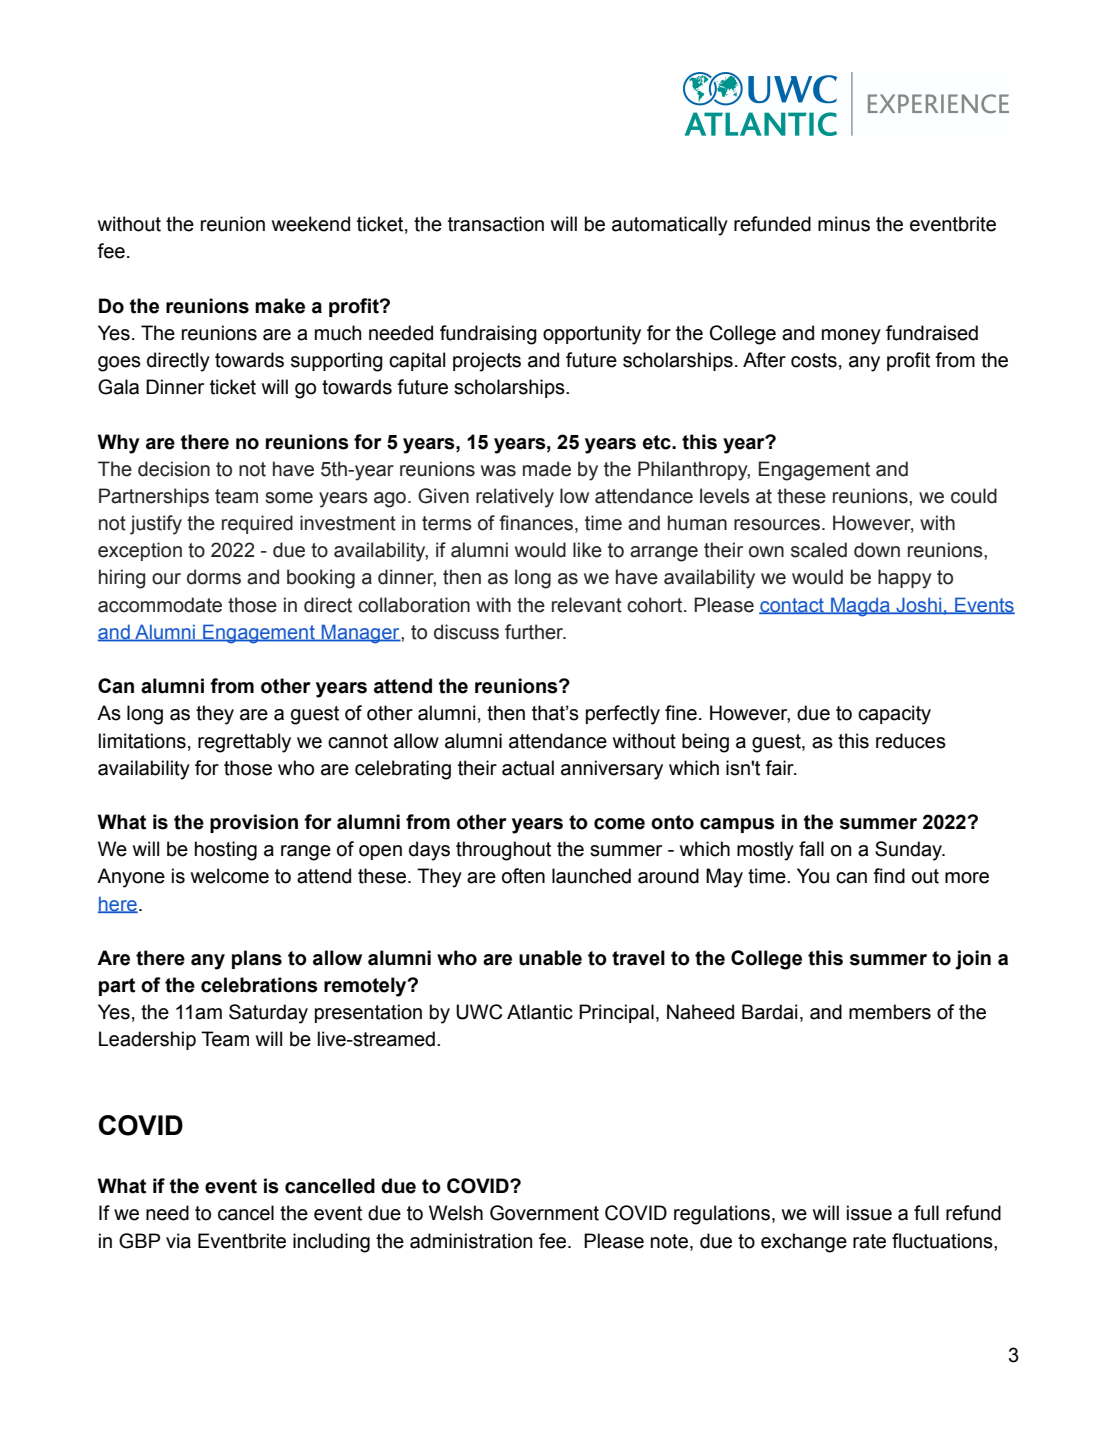 The image size is (1109, 1435). What do you see at coordinates (528, 768) in the document?
I see `actual` at bounding box center [528, 768].
